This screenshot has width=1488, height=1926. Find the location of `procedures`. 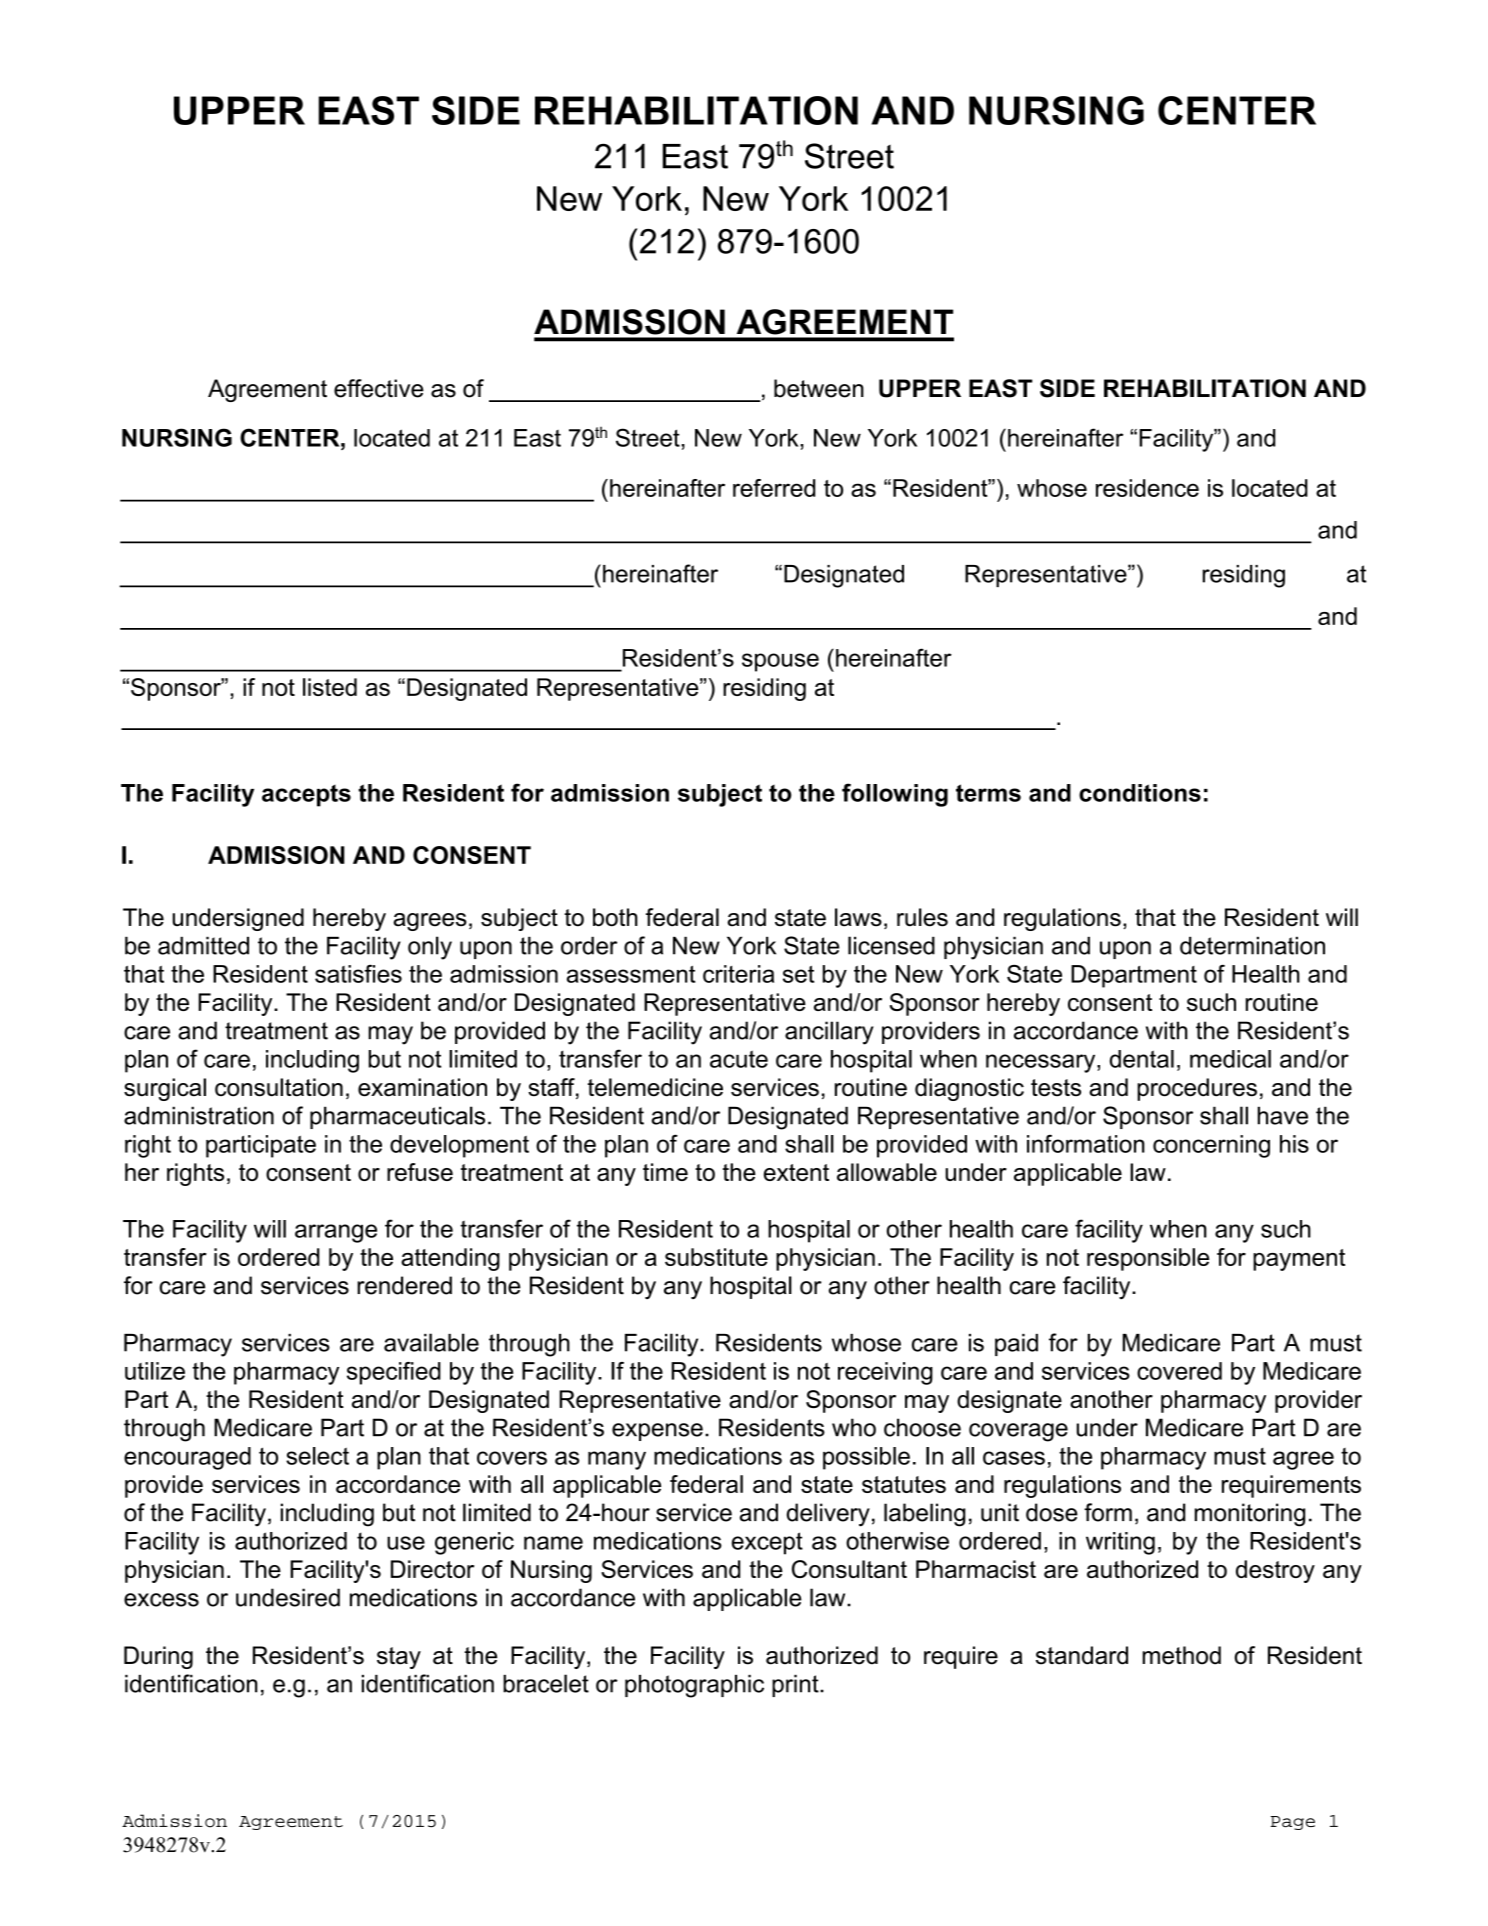

procedures is located at coordinates (1197, 1089).
